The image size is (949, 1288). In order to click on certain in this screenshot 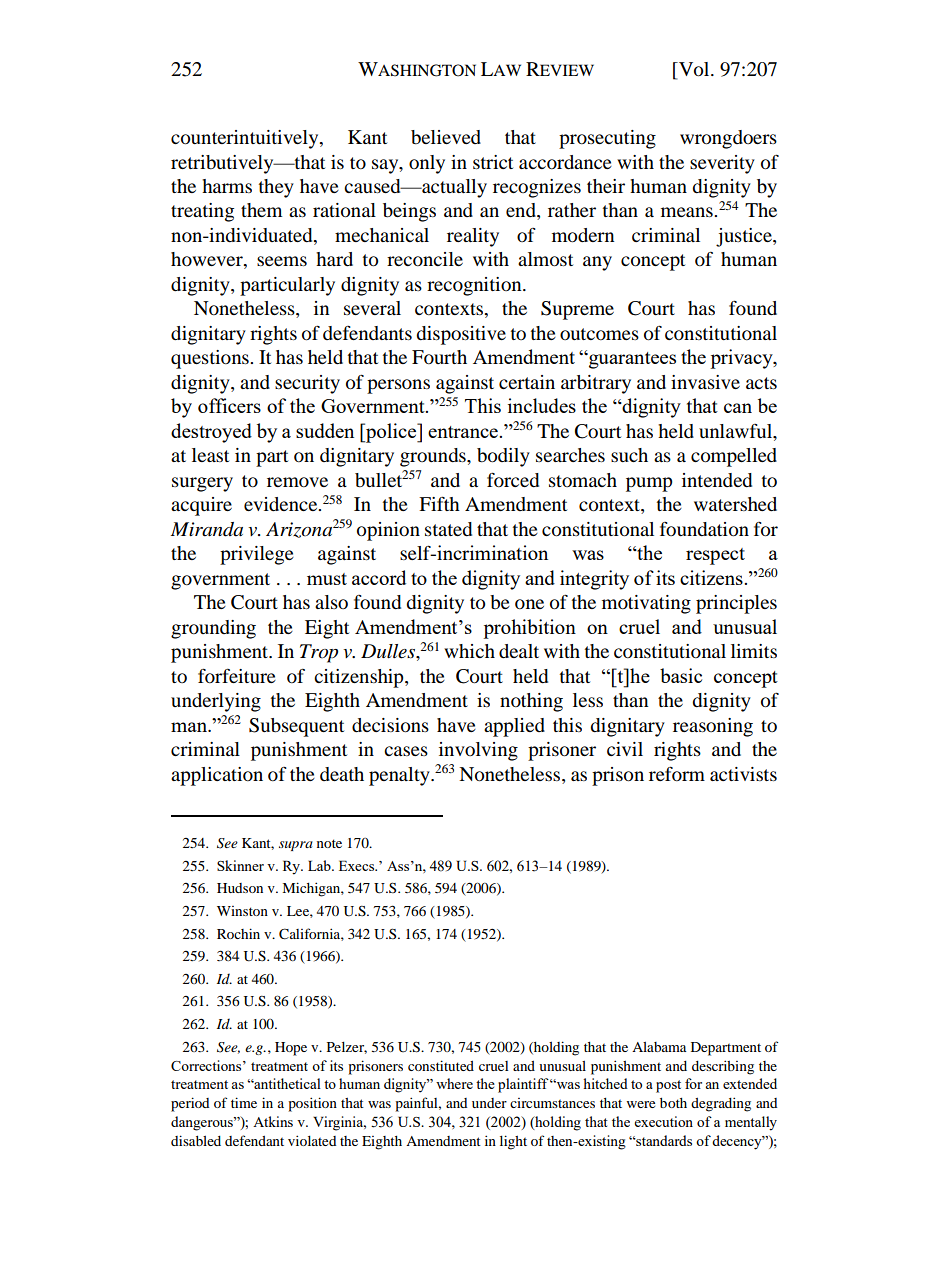, I will do `click(527, 382)`.
